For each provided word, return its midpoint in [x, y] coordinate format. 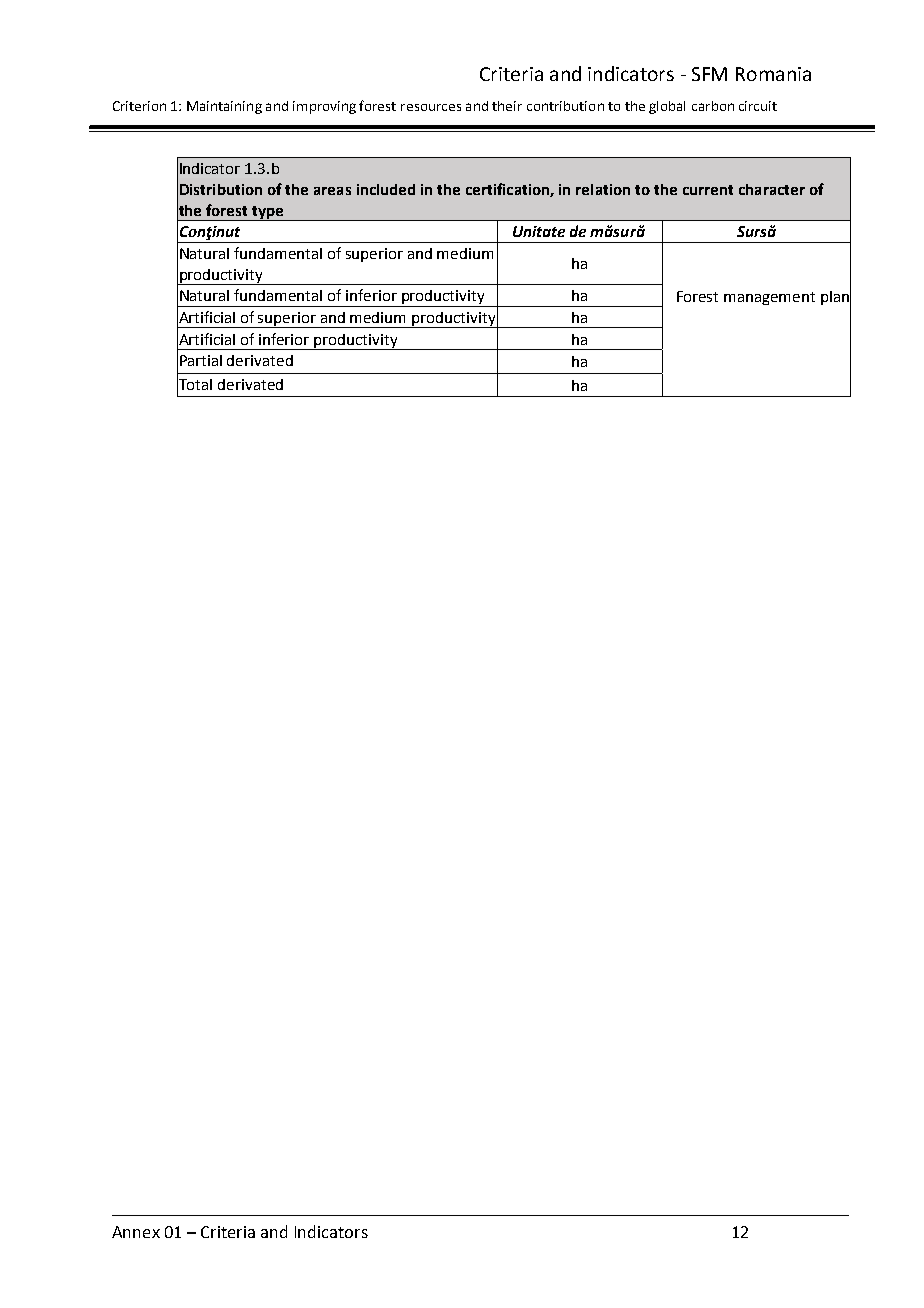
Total [194, 384]
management [769, 298]
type [268, 213]
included [386, 189]
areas [332, 191]
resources [431, 107]
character [772, 189]
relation [603, 189]
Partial [201, 360]
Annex [136, 1232]
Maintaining [224, 107]
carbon [713, 106]
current [708, 190]
